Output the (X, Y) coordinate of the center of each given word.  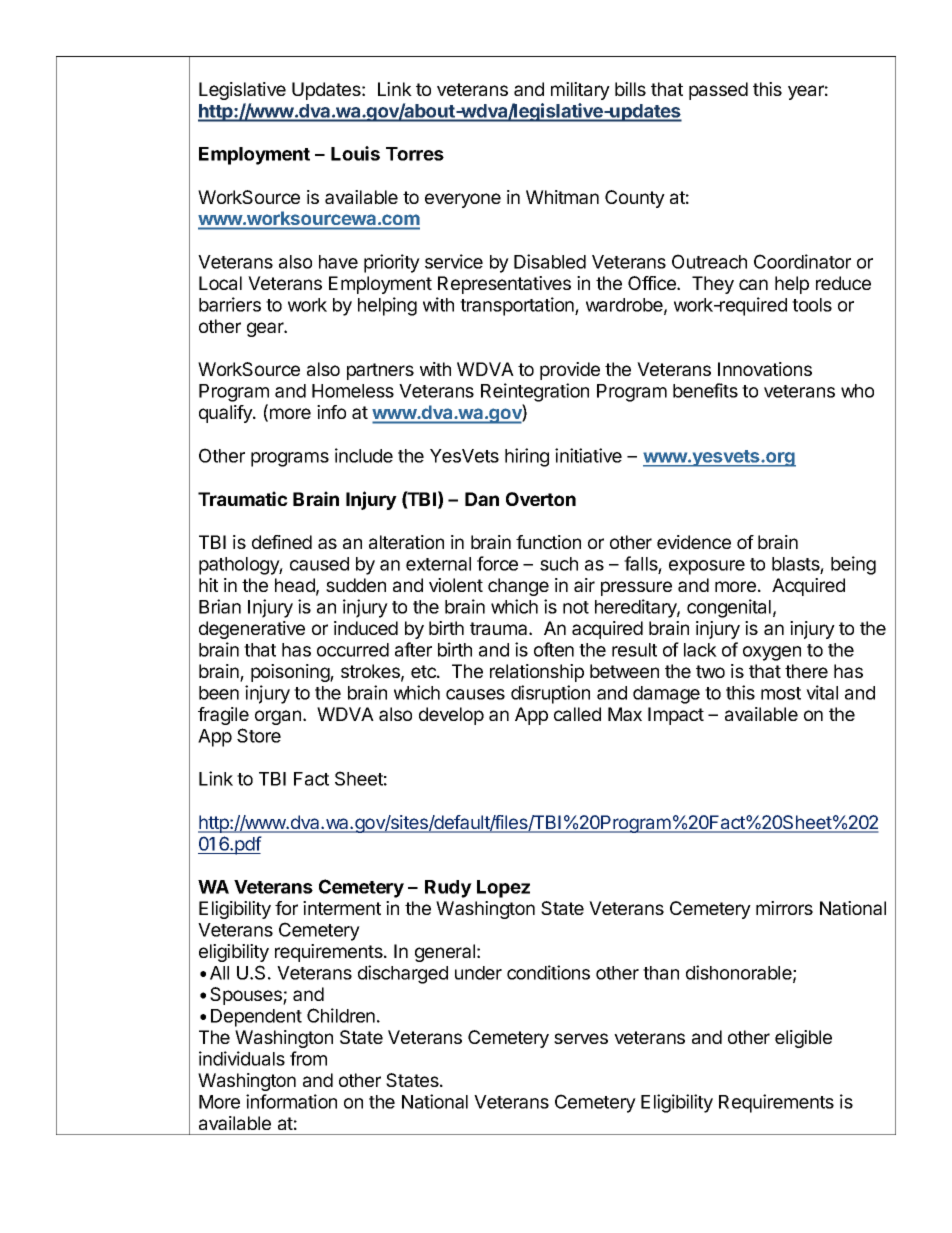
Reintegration (535, 392)
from (308, 1058)
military (580, 91)
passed (718, 91)
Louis (355, 153)
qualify (226, 414)
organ (278, 717)
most (781, 693)
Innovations (765, 369)
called (577, 714)
